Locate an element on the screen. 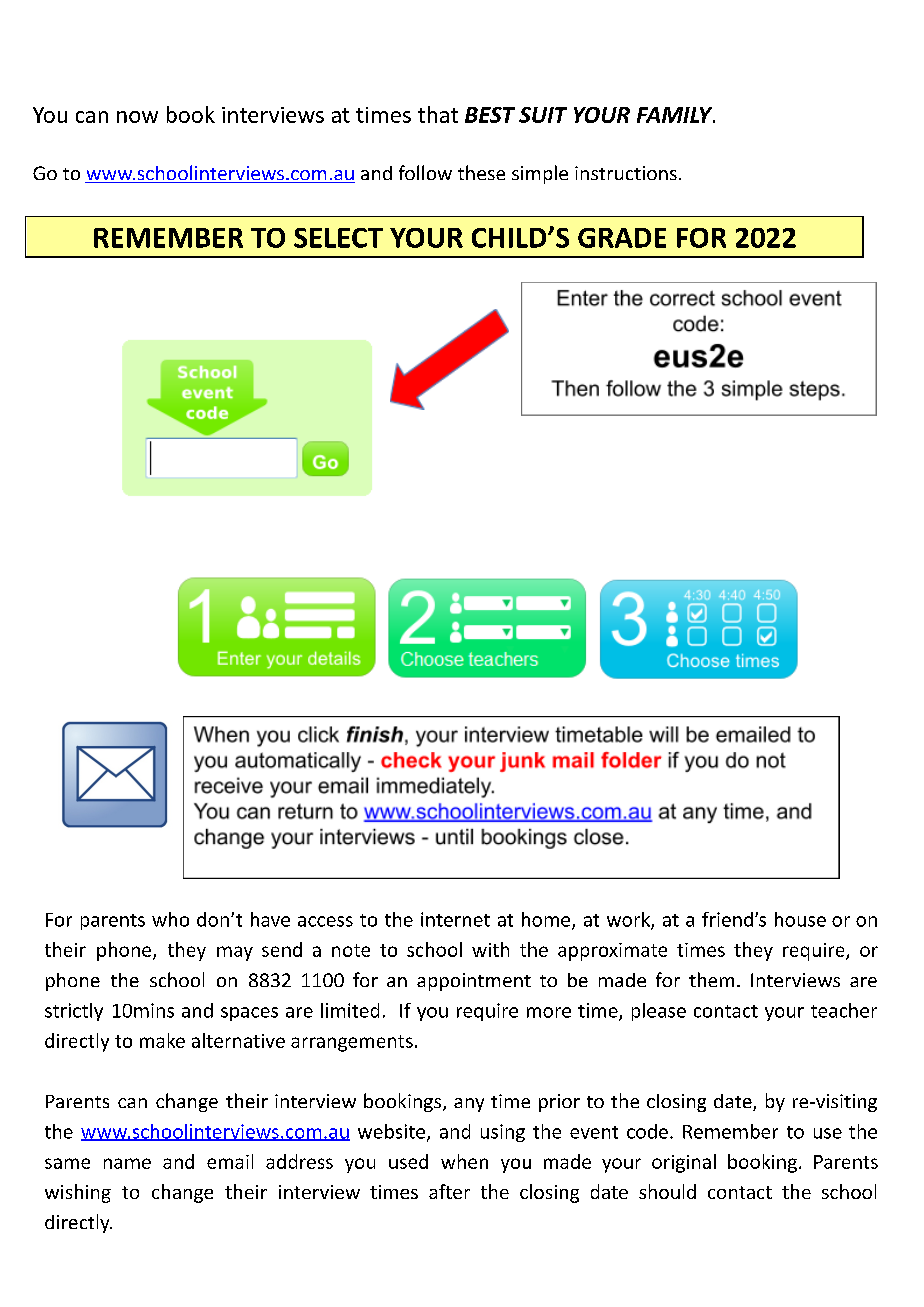 The width and height of the screenshot is (924, 1307). these is located at coordinates (481, 172).
